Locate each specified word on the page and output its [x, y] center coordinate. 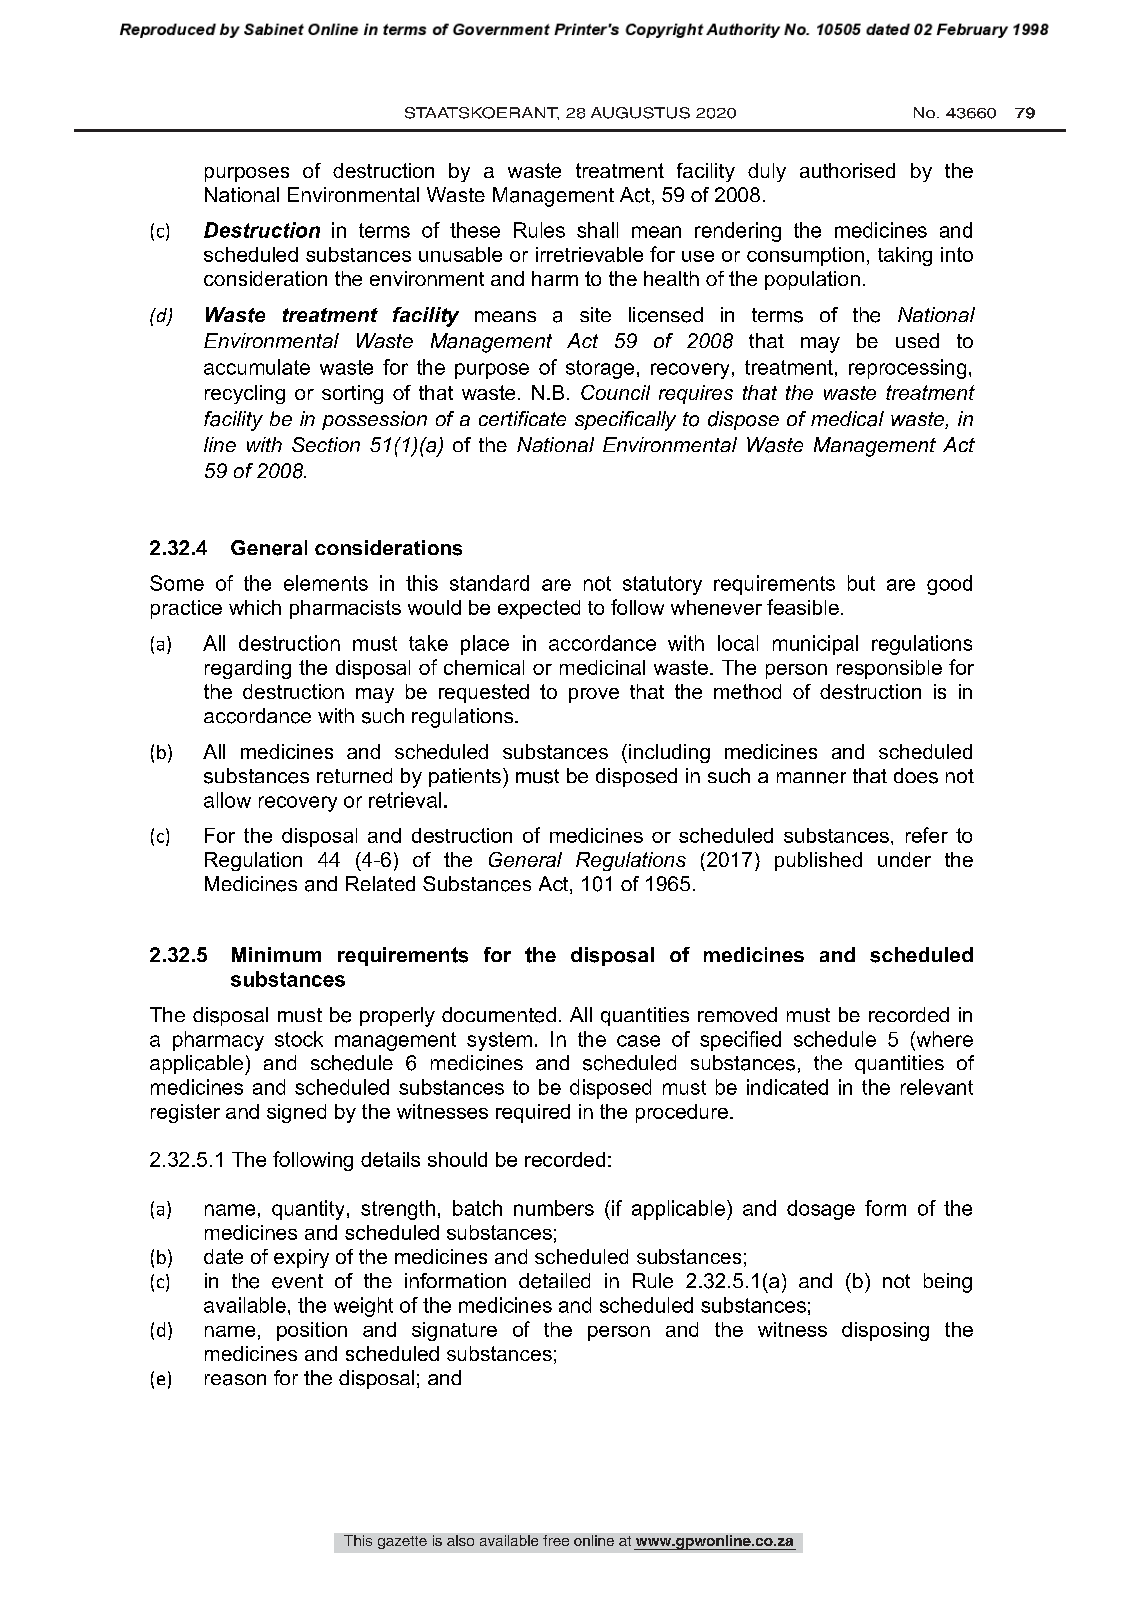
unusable [460, 254]
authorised [847, 170]
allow [227, 800]
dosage [821, 1210]
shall [597, 230]
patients [465, 777]
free [556, 1540]
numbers [554, 1208]
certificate [522, 418]
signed [296, 1113]
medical [847, 419]
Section [326, 444]
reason [235, 1380]
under [904, 859]
